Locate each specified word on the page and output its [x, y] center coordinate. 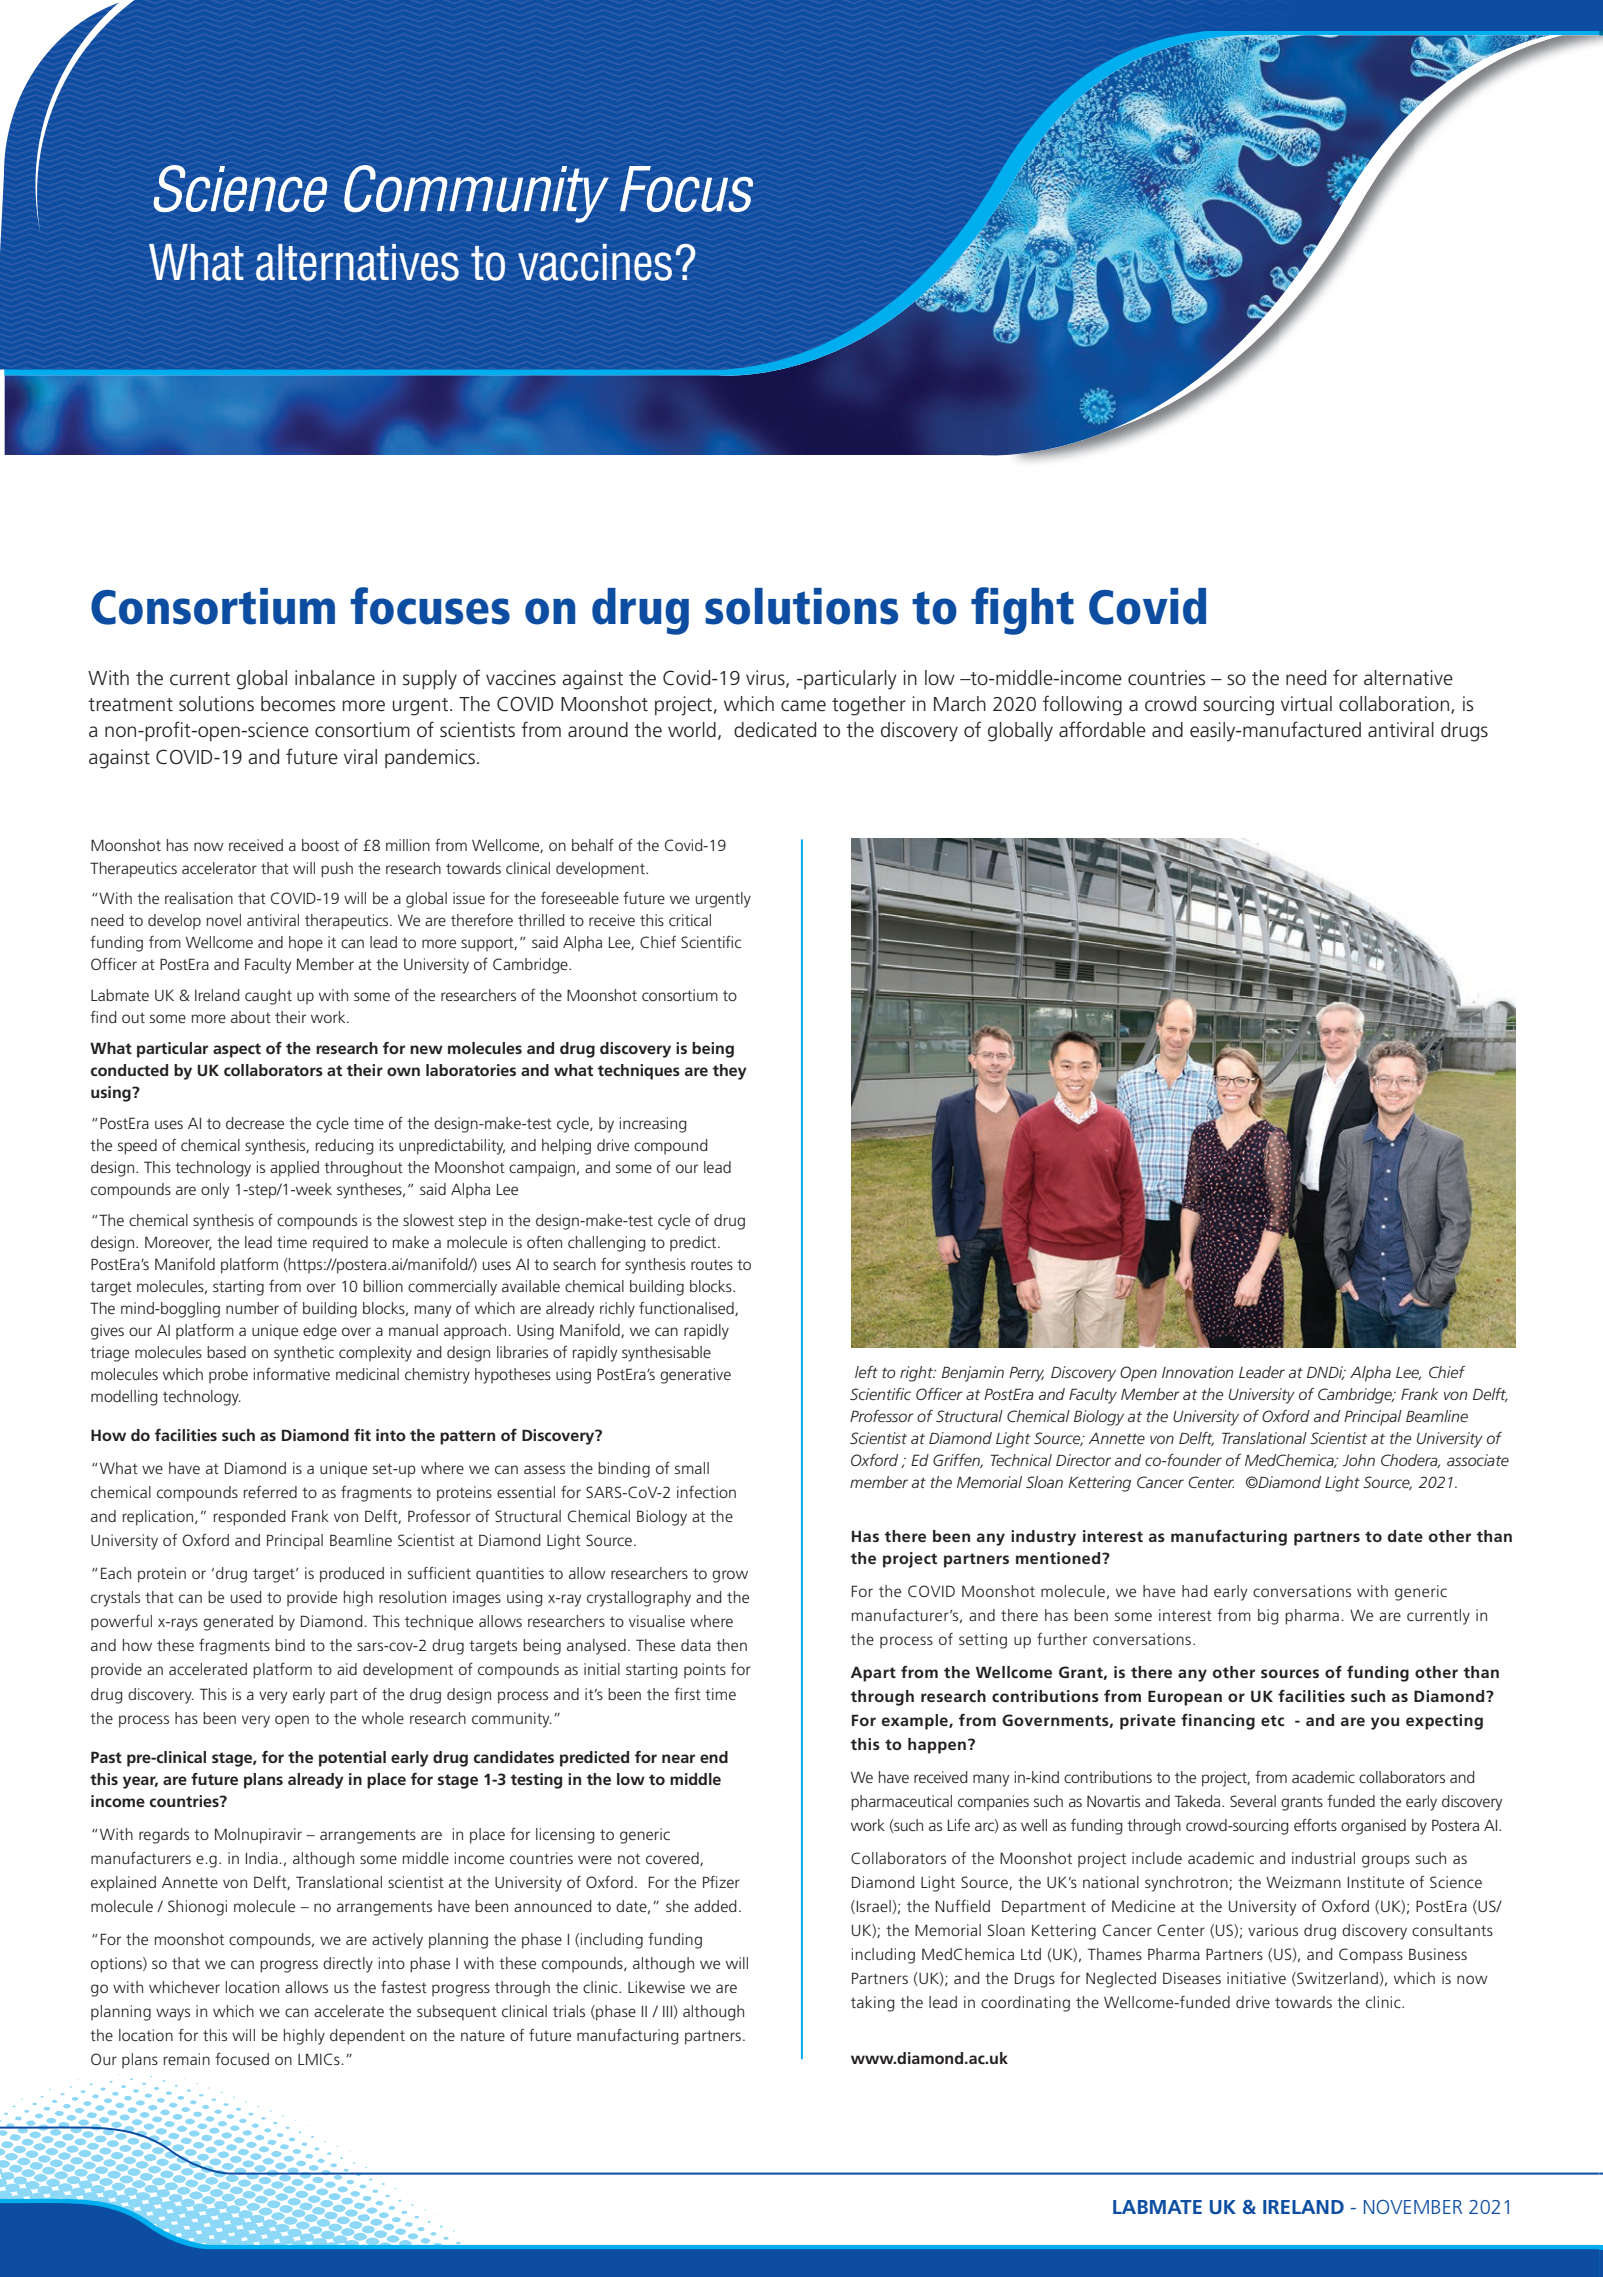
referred [270, 1492]
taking [873, 2004]
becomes [298, 704]
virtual [1306, 704]
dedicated [775, 730]
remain [187, 2059]
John [1358, 1460]
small [692, 1468]
